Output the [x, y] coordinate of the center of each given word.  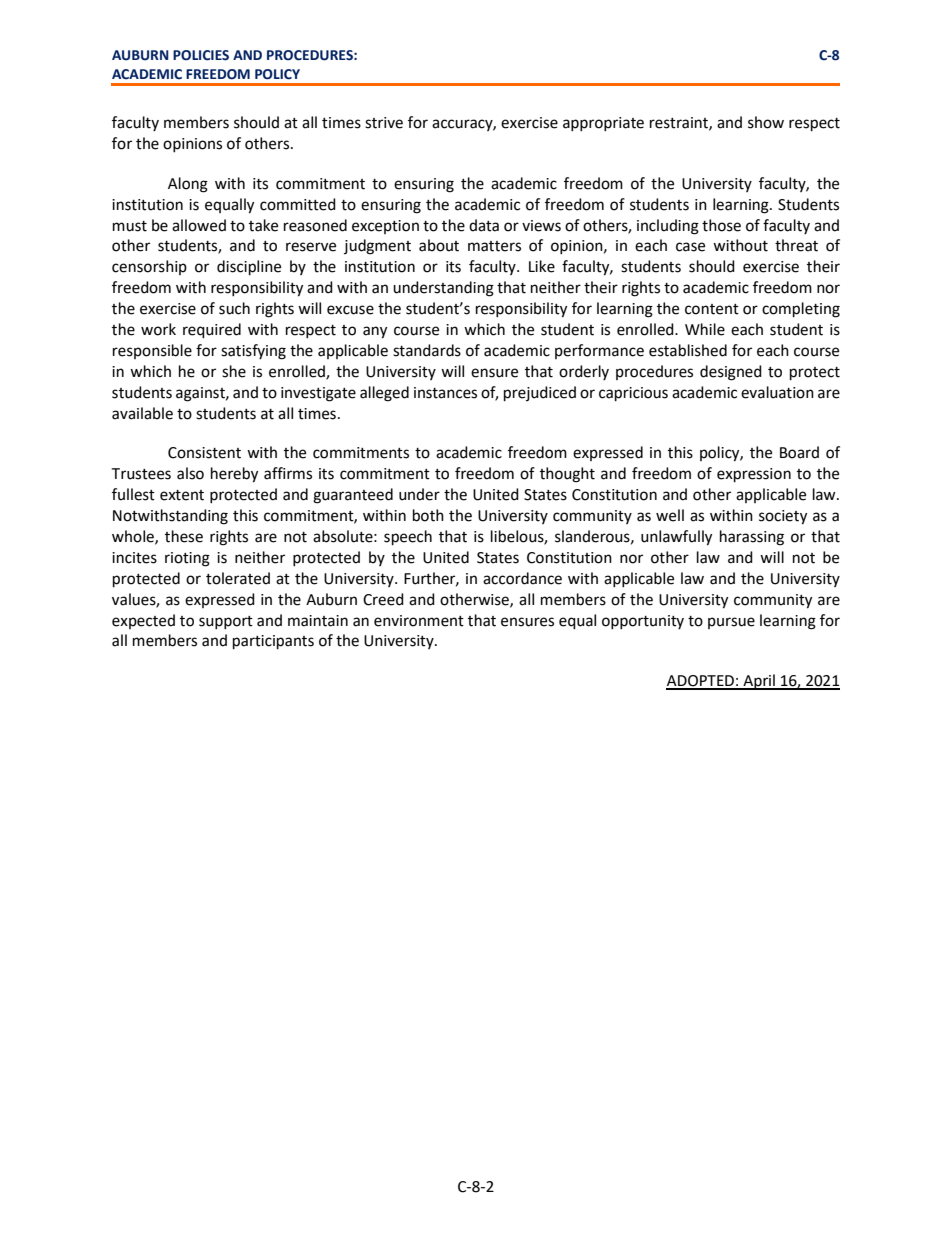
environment [419, 621]
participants [273, 642]
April [759, 682]
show [766, 122]
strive [384, 123]
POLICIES [201, 55]
